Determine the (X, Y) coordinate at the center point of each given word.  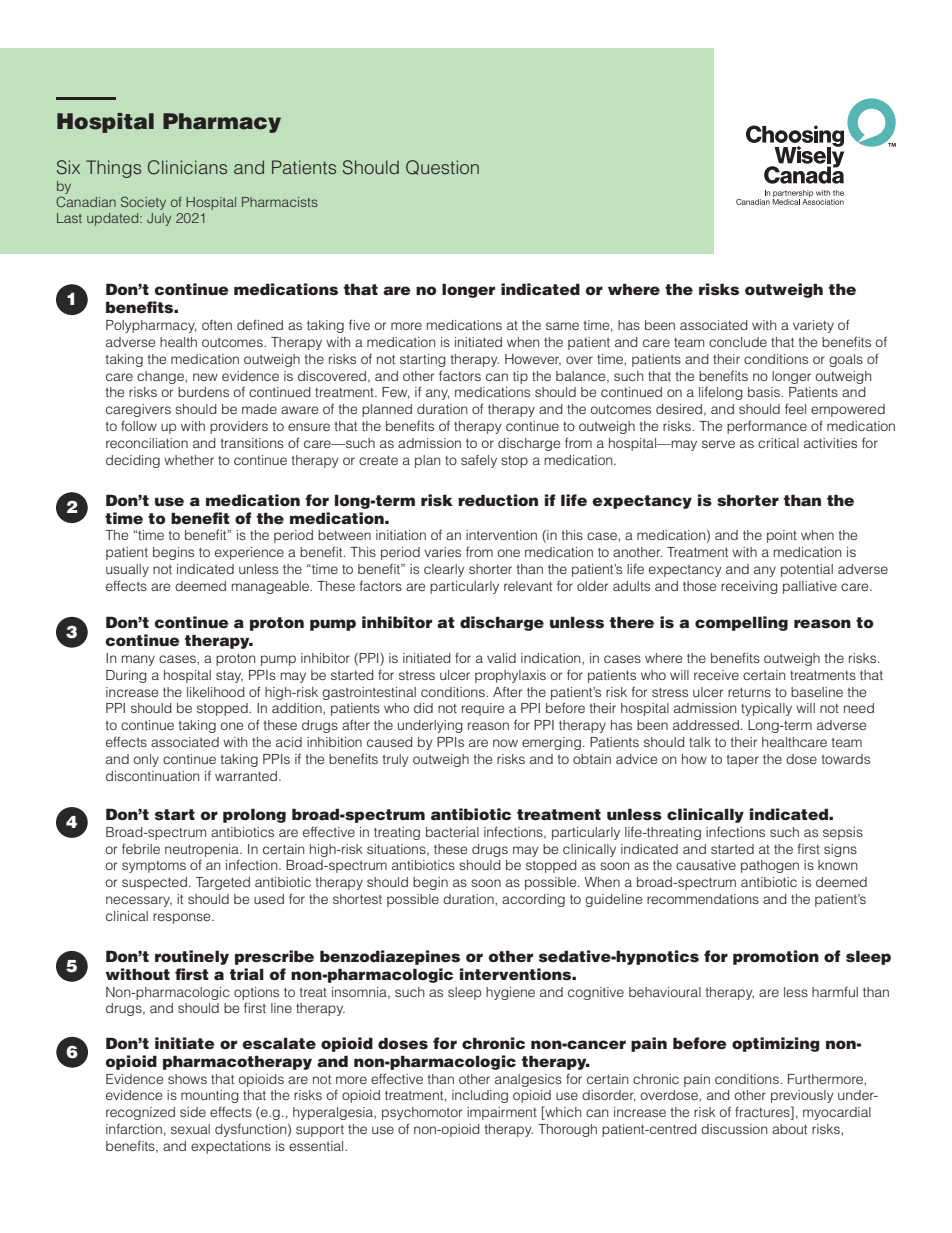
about (789, 1129)
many (138, 660)
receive (716, 675)
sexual (190, 1129)
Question (442, 167)
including (480, 1096)
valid (501, 658)
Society (143, 203)
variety (813, 326)
